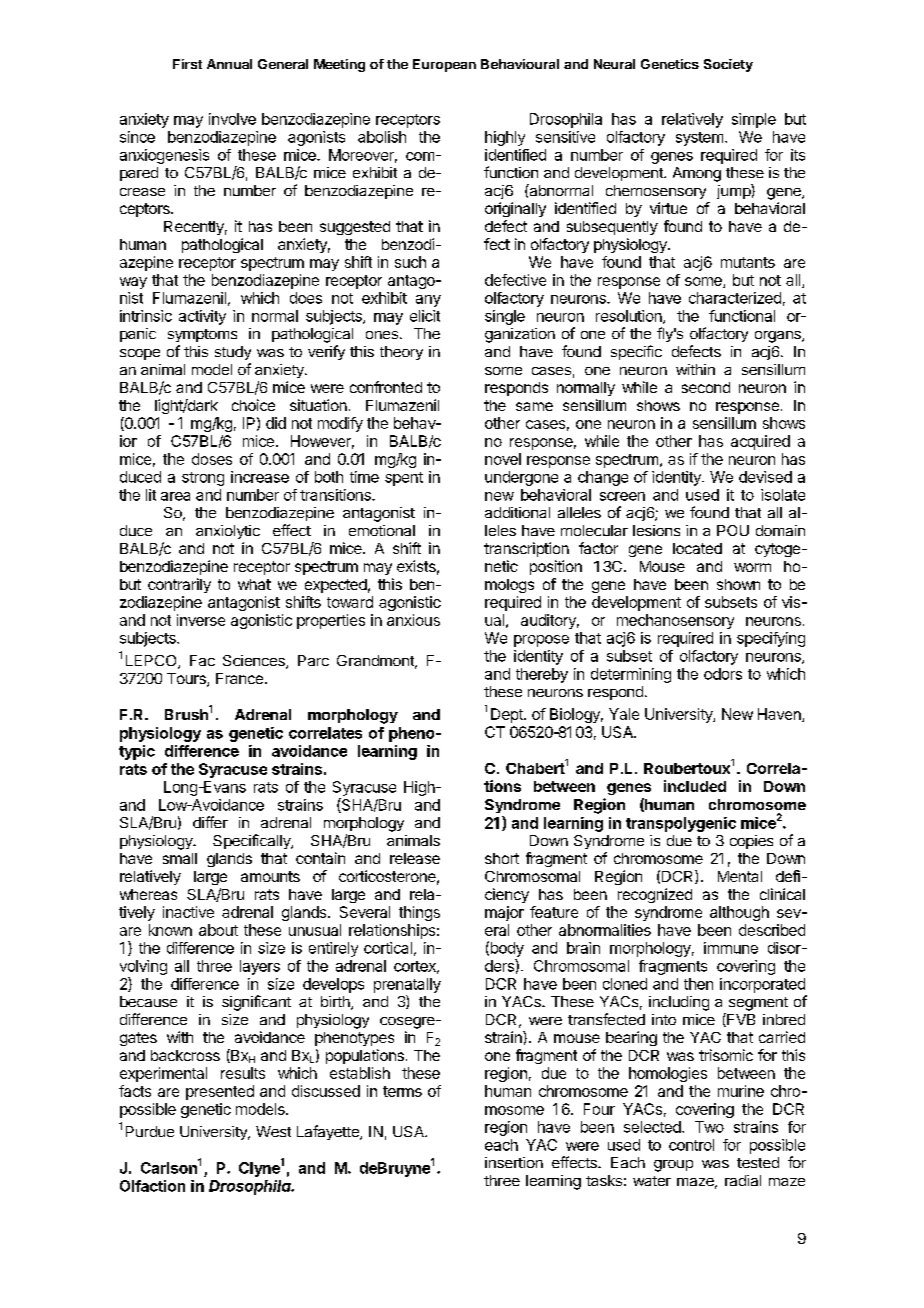 The width and height of the image is (924, 1308). I want to click on European, so click(444, 65).
